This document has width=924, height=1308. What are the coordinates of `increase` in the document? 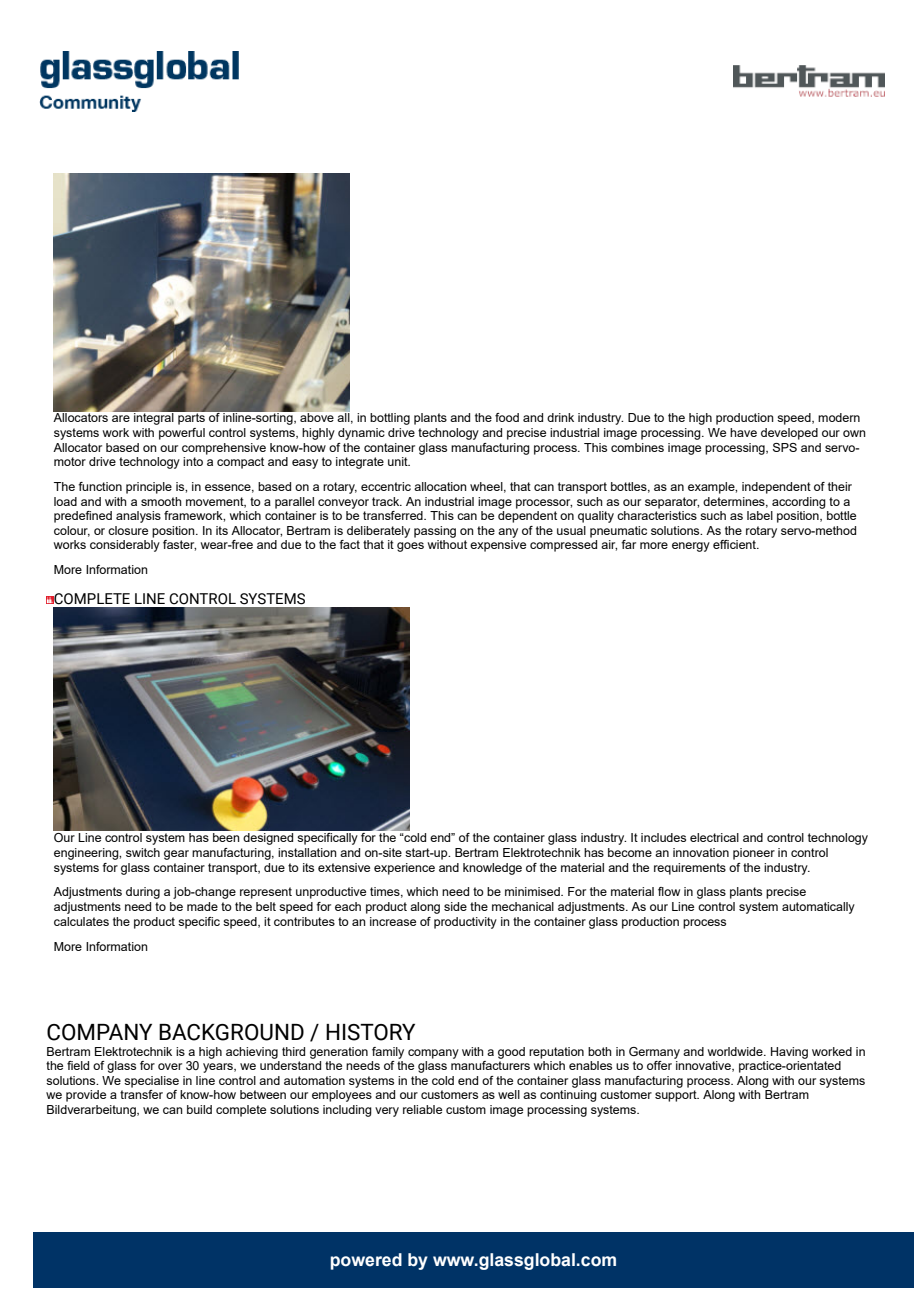 It's located at (393, 921).
